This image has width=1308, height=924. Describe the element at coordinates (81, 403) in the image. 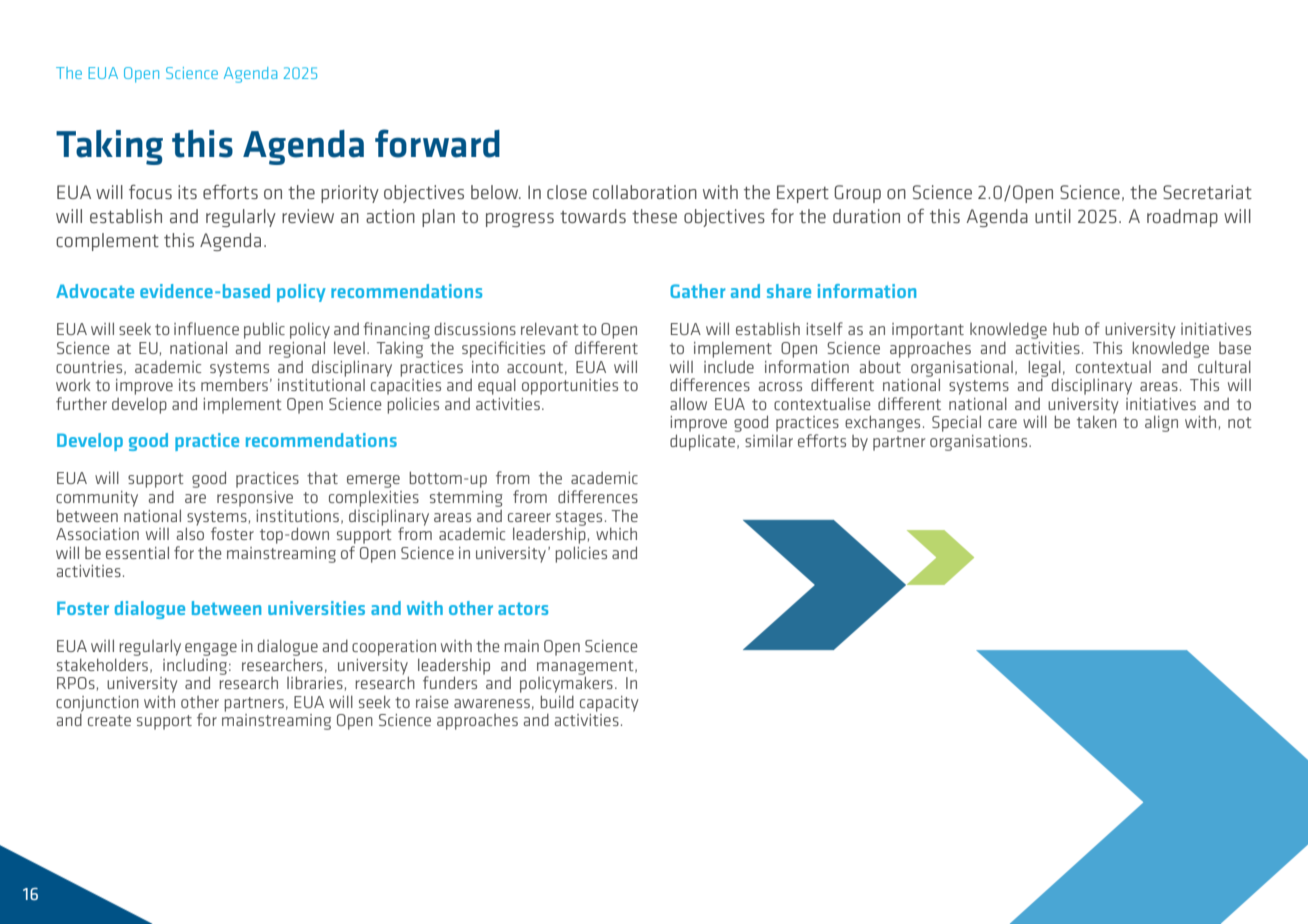

I see `further` at that location.
